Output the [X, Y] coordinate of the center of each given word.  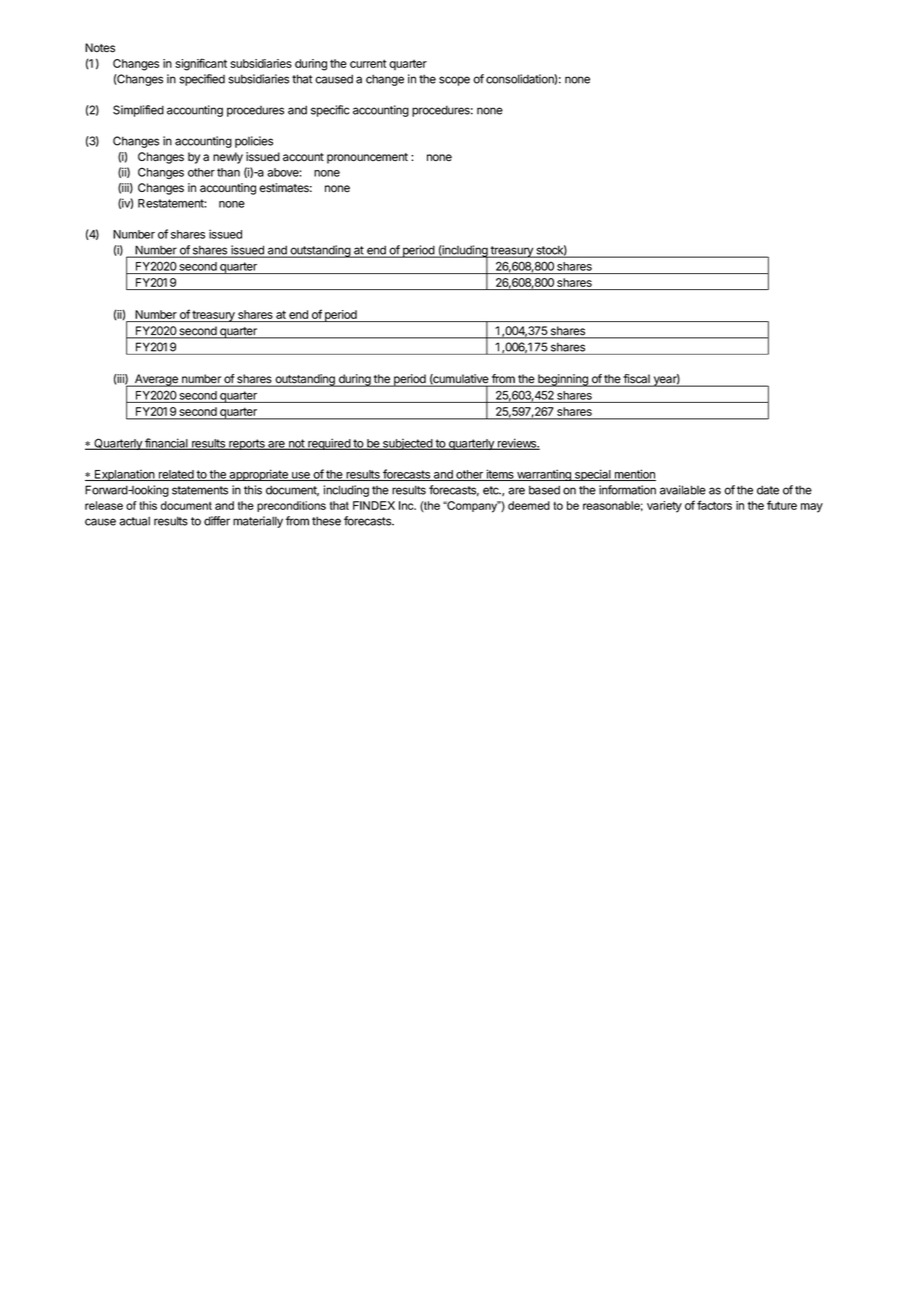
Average [156, 380]
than [228, 172]
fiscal [637, 380]
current [368, 63]
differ [217, 521]
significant [201, 64]
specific [330, 111]
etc [492, 490]
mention [634, 475]
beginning [563, 380]
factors [714, 505]
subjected [407, 444]
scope [454, 81]
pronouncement [367, 158]
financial [166, 444]
